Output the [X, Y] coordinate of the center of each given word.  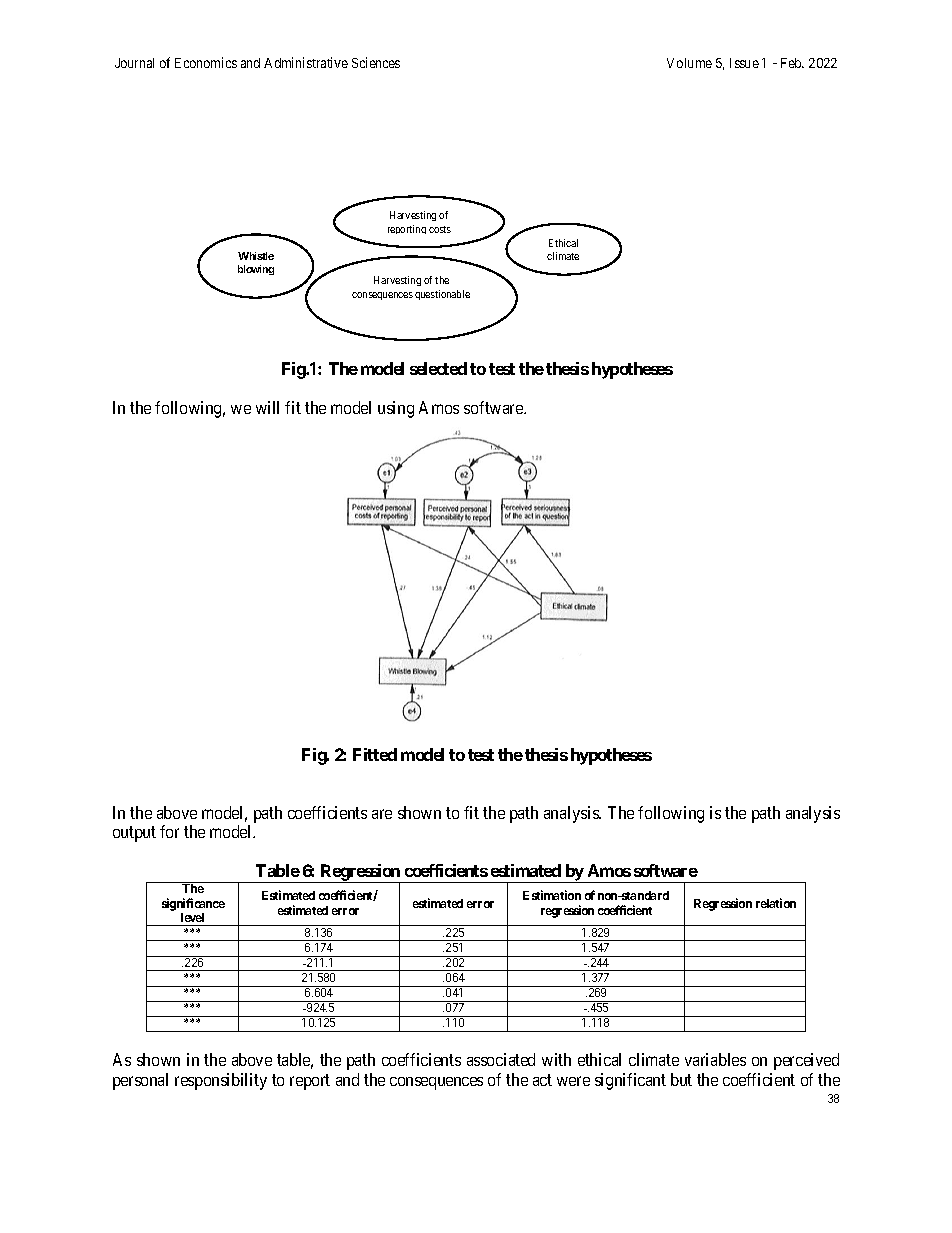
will [267, 407]
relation [776, 903]
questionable [442, 295]
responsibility [221, 1081]
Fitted [375, 754]
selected [438, 368]
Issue [744, 63]
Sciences [376, 62]
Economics [206, 62]
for [169, 831]
